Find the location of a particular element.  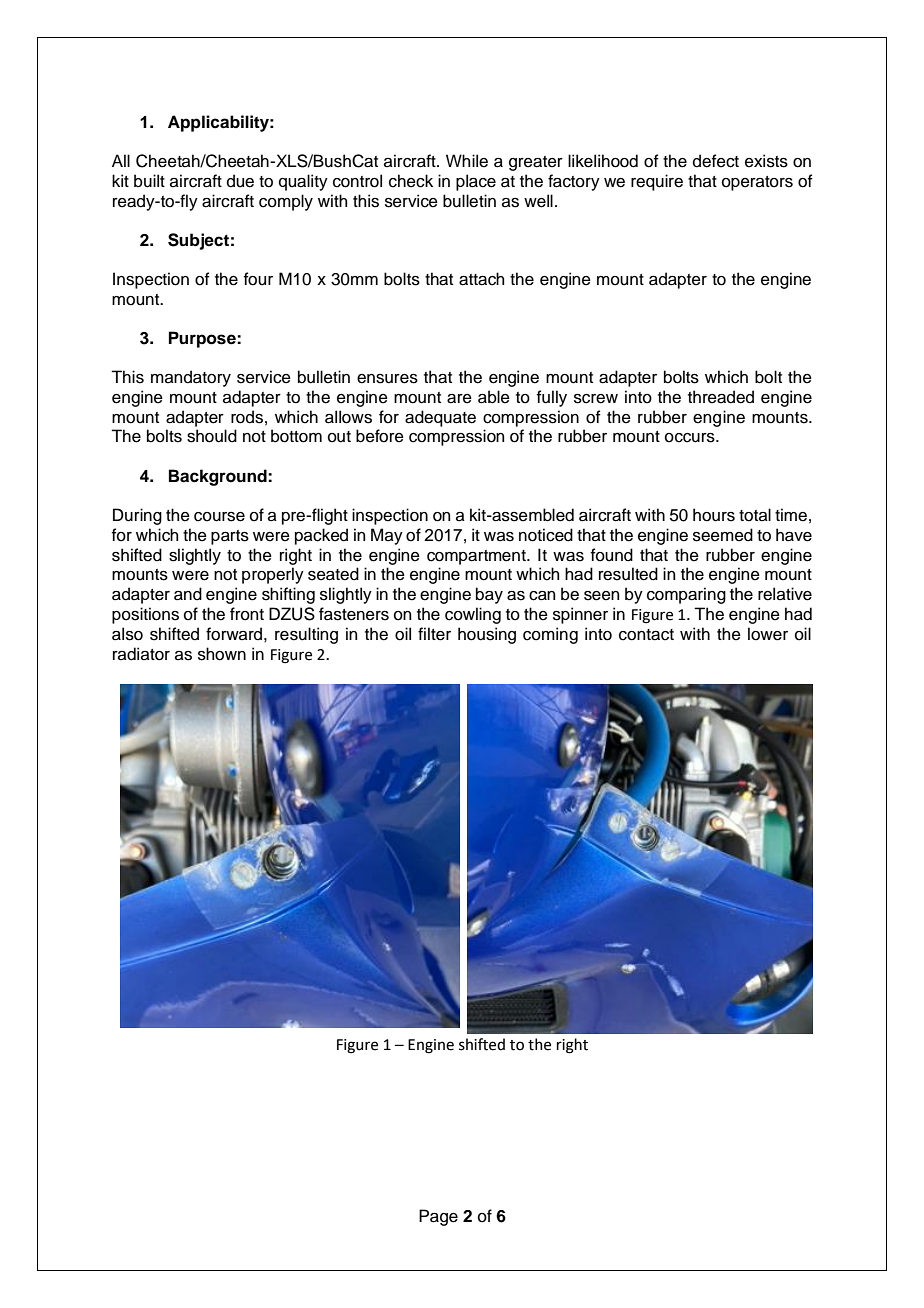

contact is located at coordinates (646, 635).
